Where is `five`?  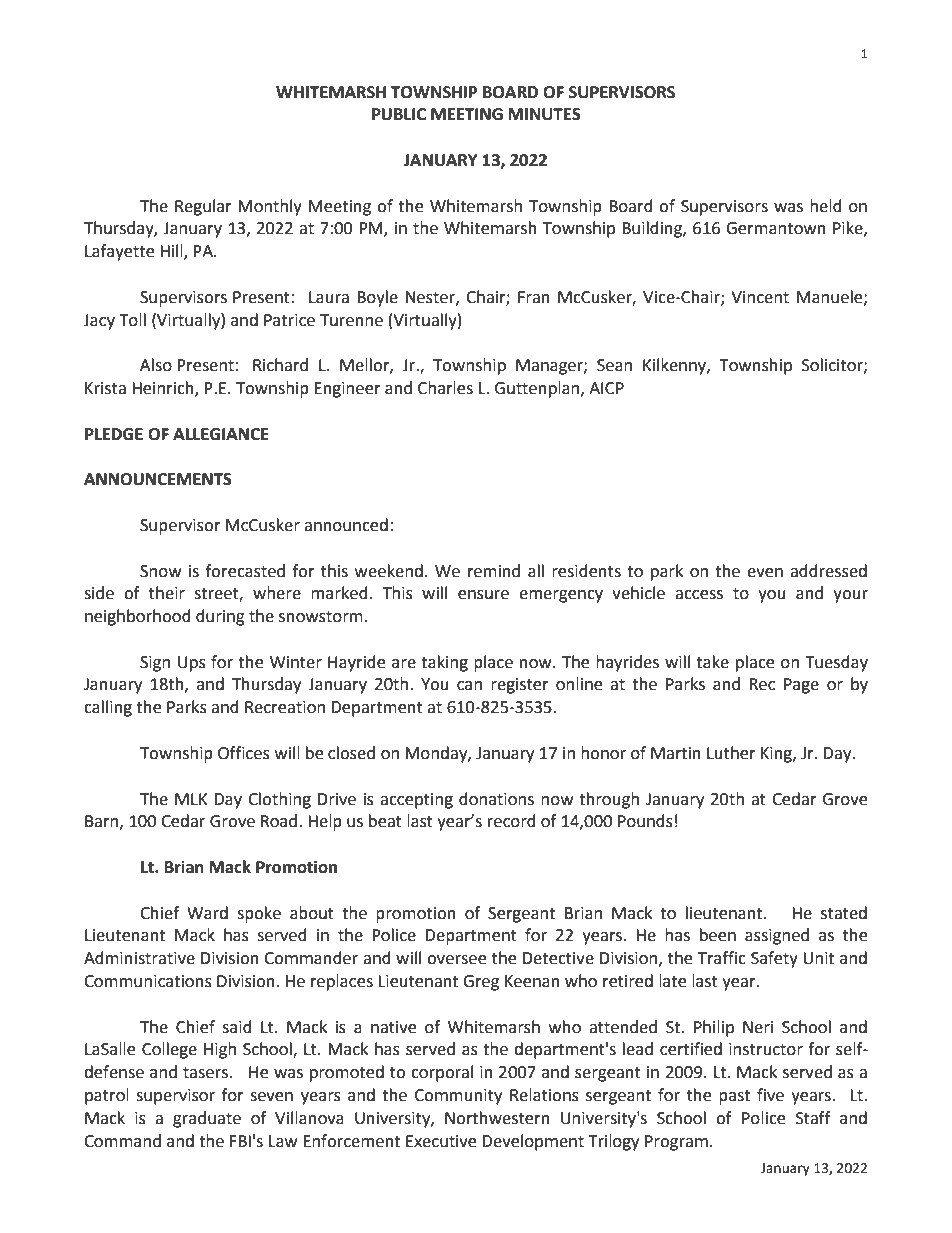
five is located at coordinates (770, 1095).
